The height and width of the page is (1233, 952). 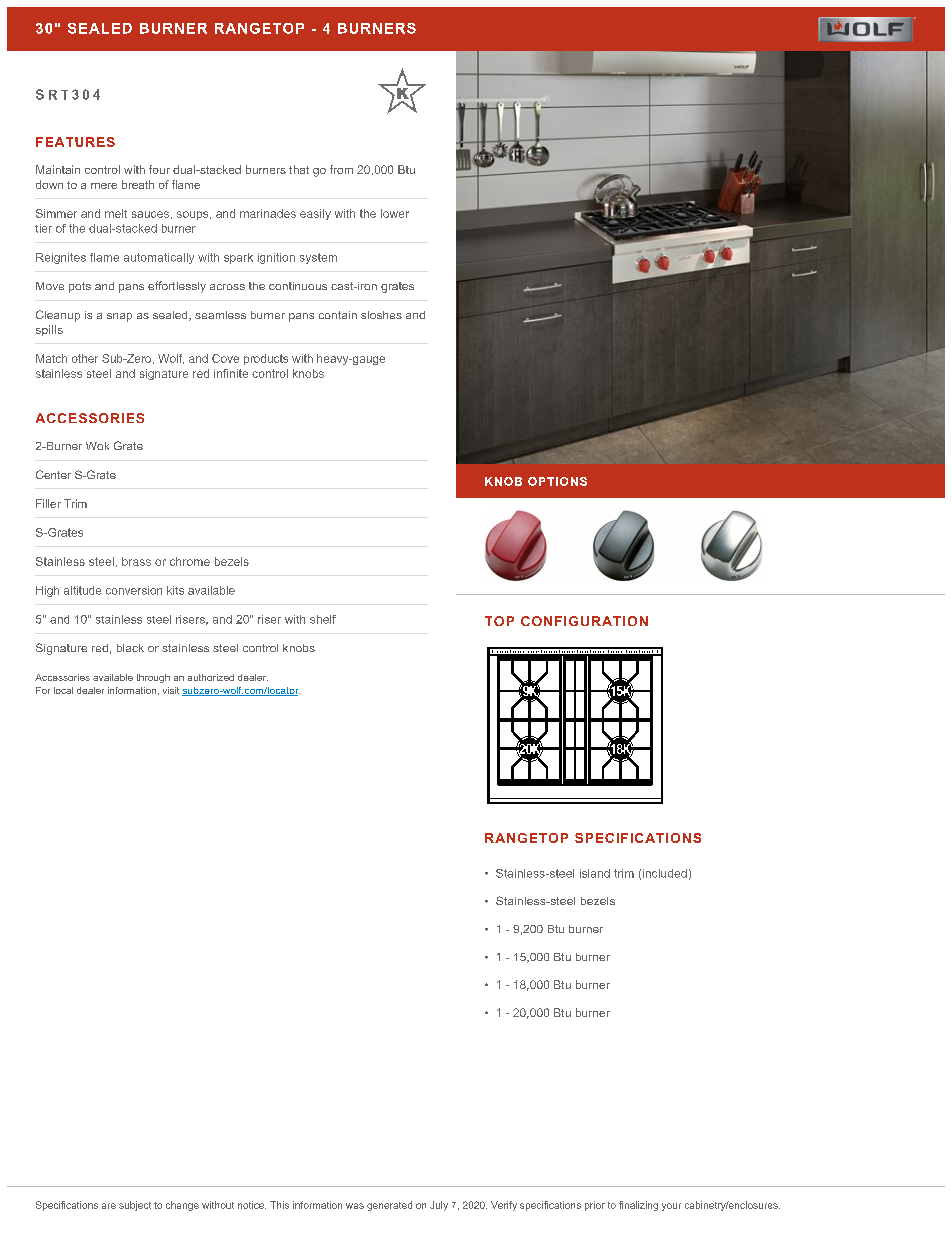 What do you see at coordinates (584, 621) in the page?
I see `CONFIGURATION` at bounding box center [584, 621].
